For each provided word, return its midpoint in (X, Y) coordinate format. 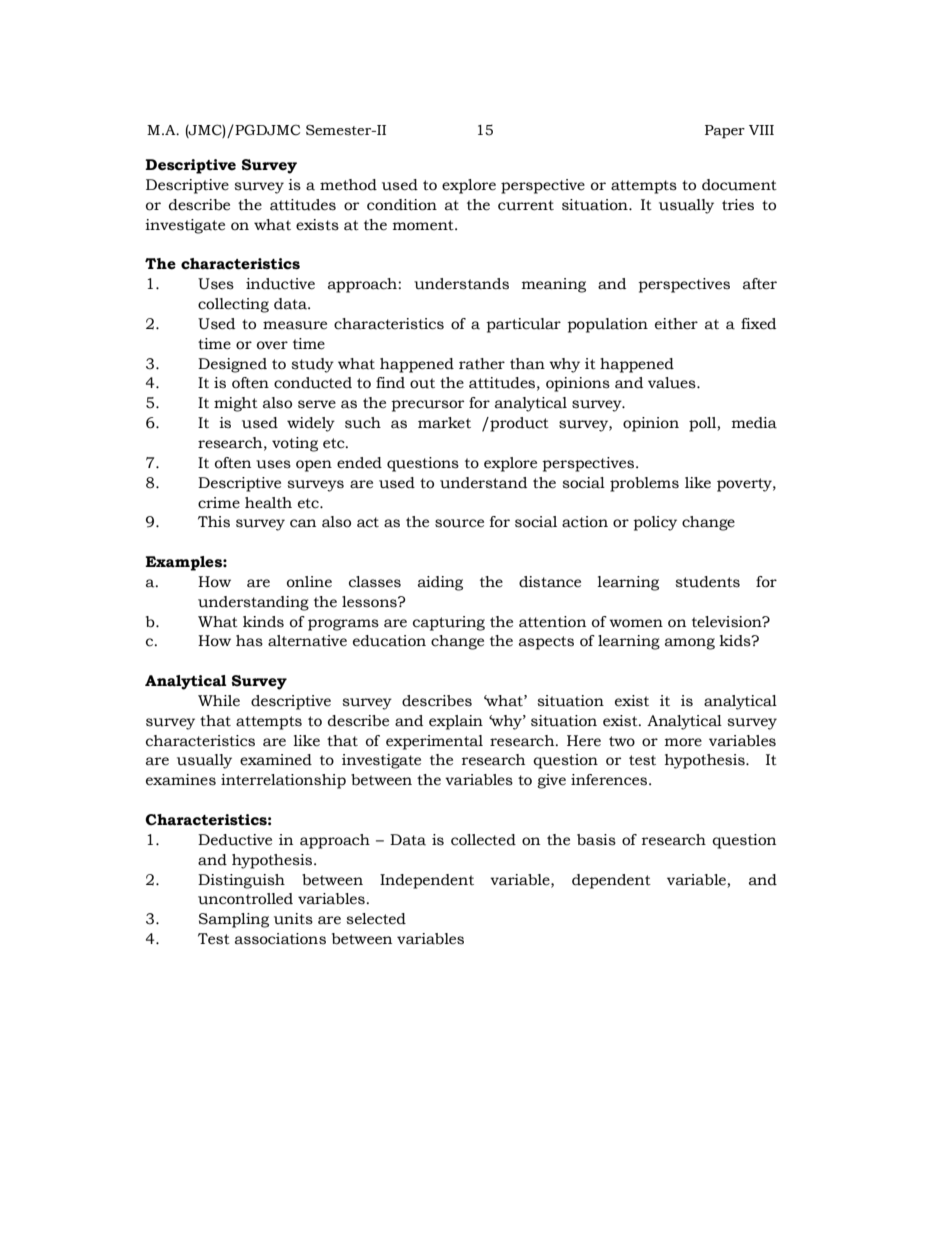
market (444, 423)
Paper (725, 132)
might (236, 404)
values (673, 383)
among (690, 644)
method (348, 185)
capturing (449, 623)
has (249, 641)
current (526, 205)
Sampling (234, 920)
